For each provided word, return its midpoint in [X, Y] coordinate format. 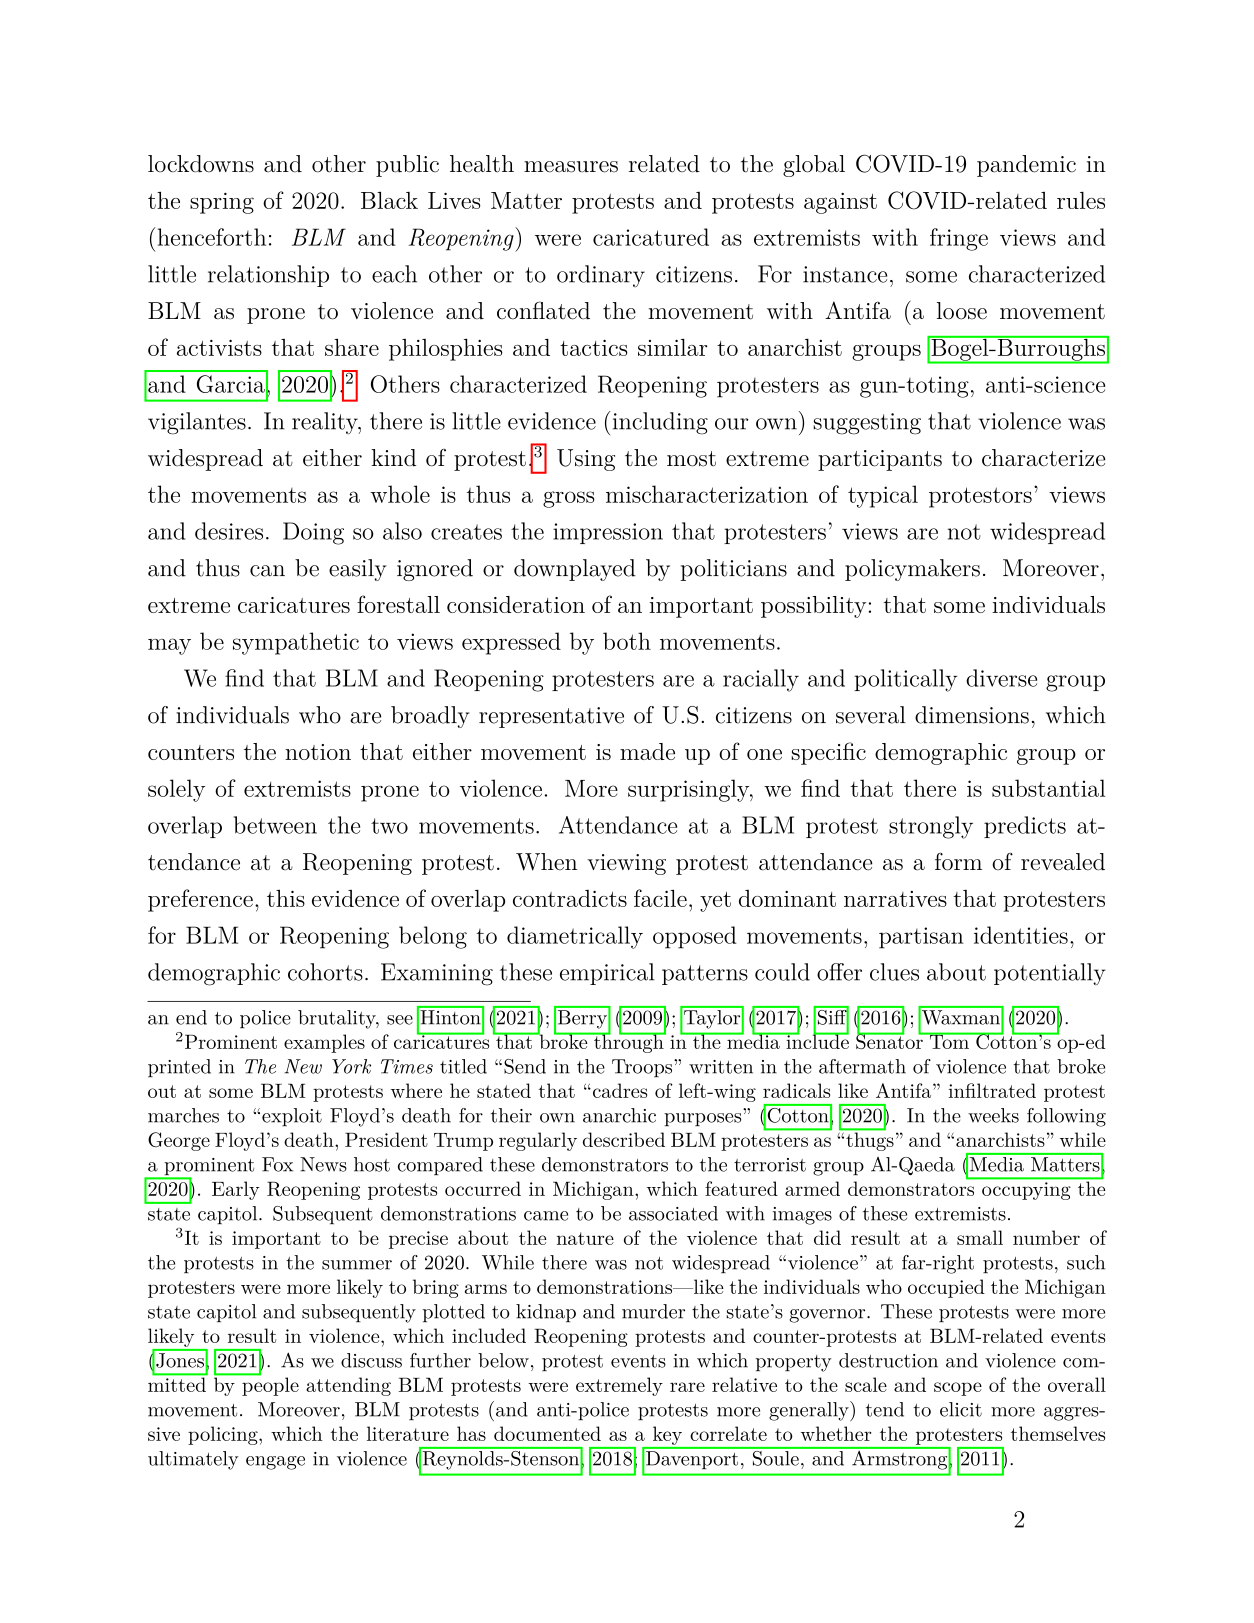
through [628, 1042]
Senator [890, 1040]
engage [275, 1463]
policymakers [912, 570]
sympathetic [296, 643]
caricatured [651, 237]
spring [222, 203]
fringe [959, 239]
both [627, 641]
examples [324, 1043]
